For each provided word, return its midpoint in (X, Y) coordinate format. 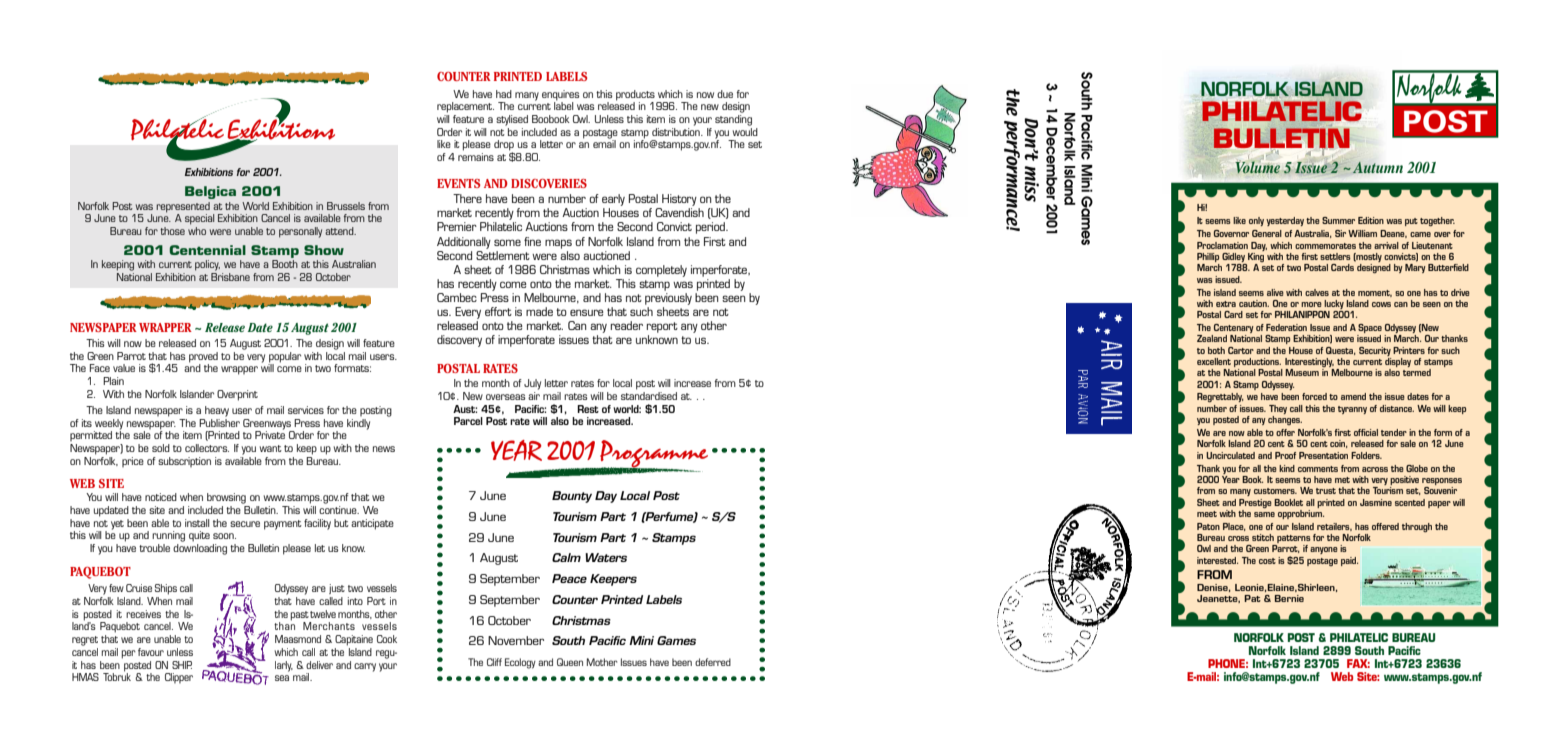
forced (1314, 396)
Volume (1258, 167)
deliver (319, 665)
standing (733, 120)
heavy (217, 411)
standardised (649, 394)
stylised (512, 120)
